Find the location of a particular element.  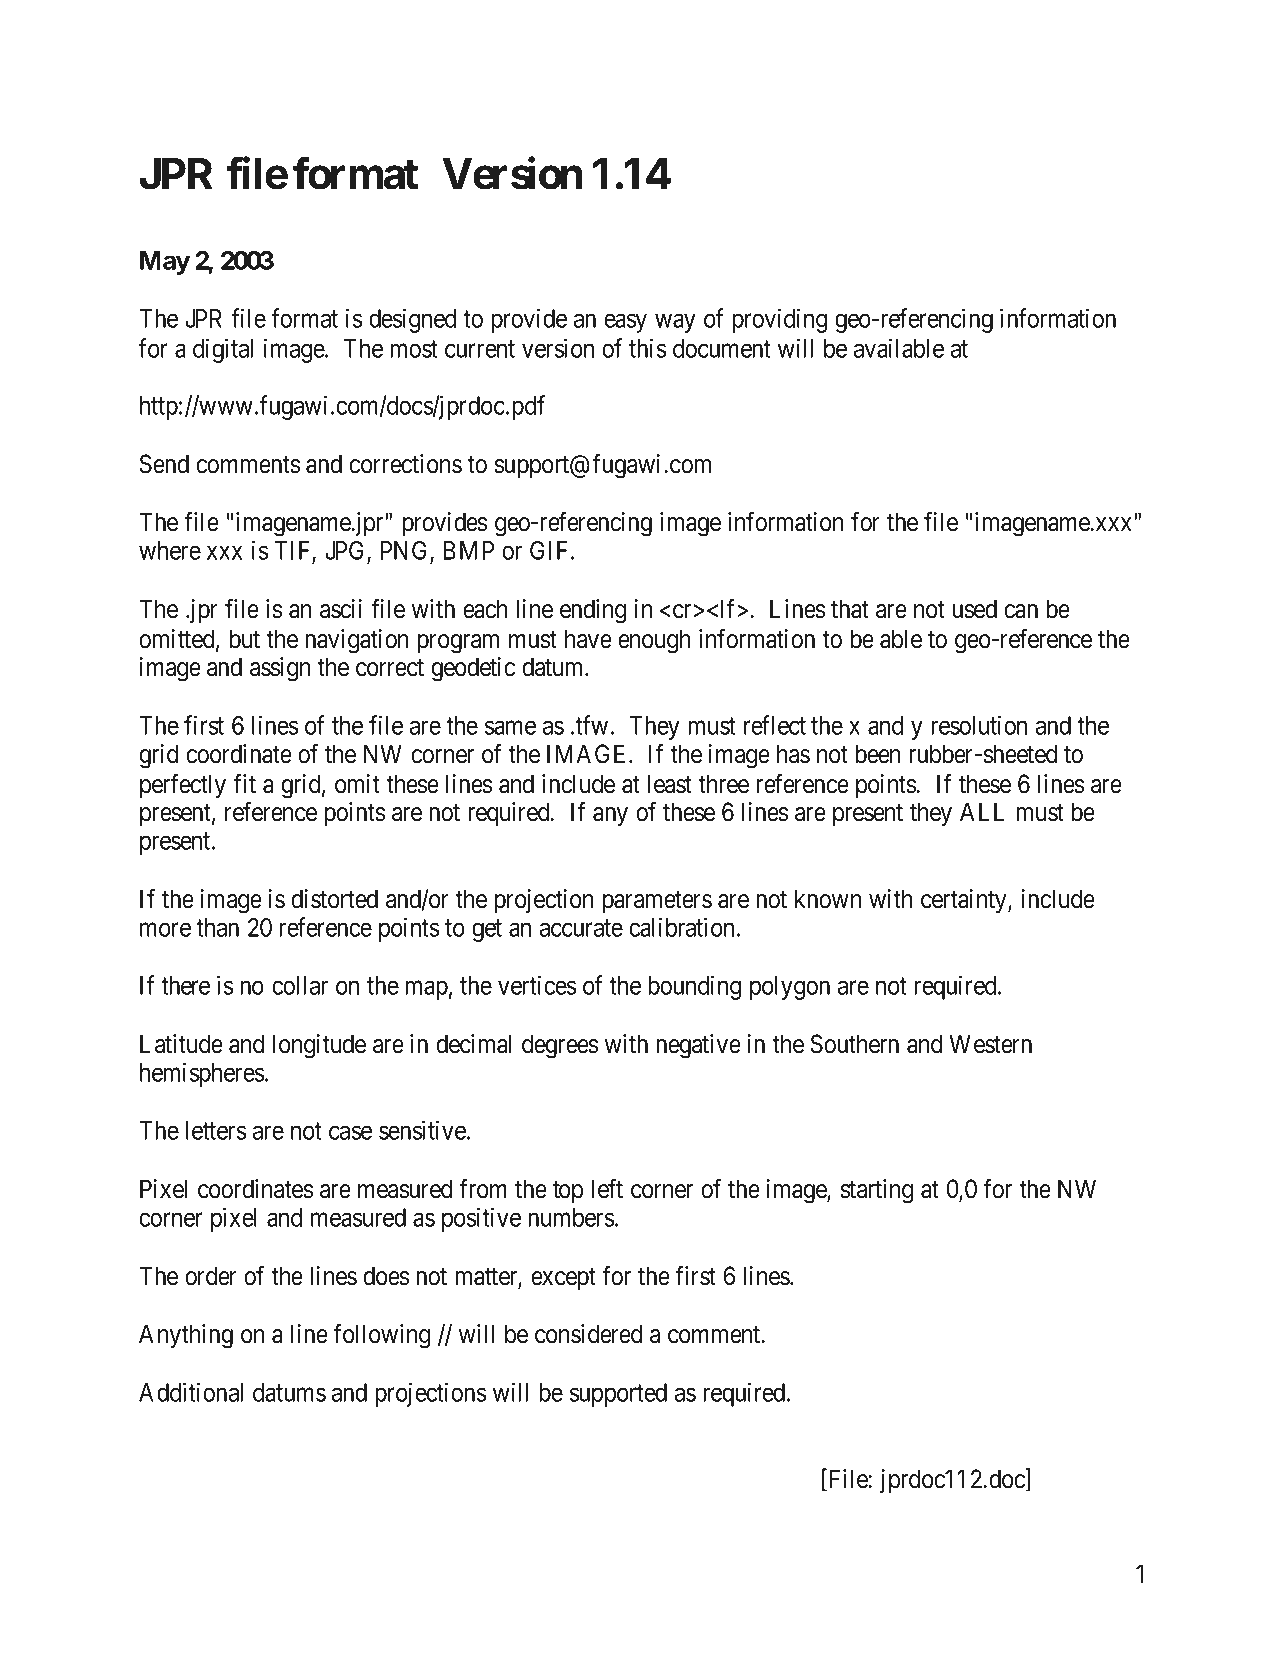

letters is located at coordinates (216, 1130).
